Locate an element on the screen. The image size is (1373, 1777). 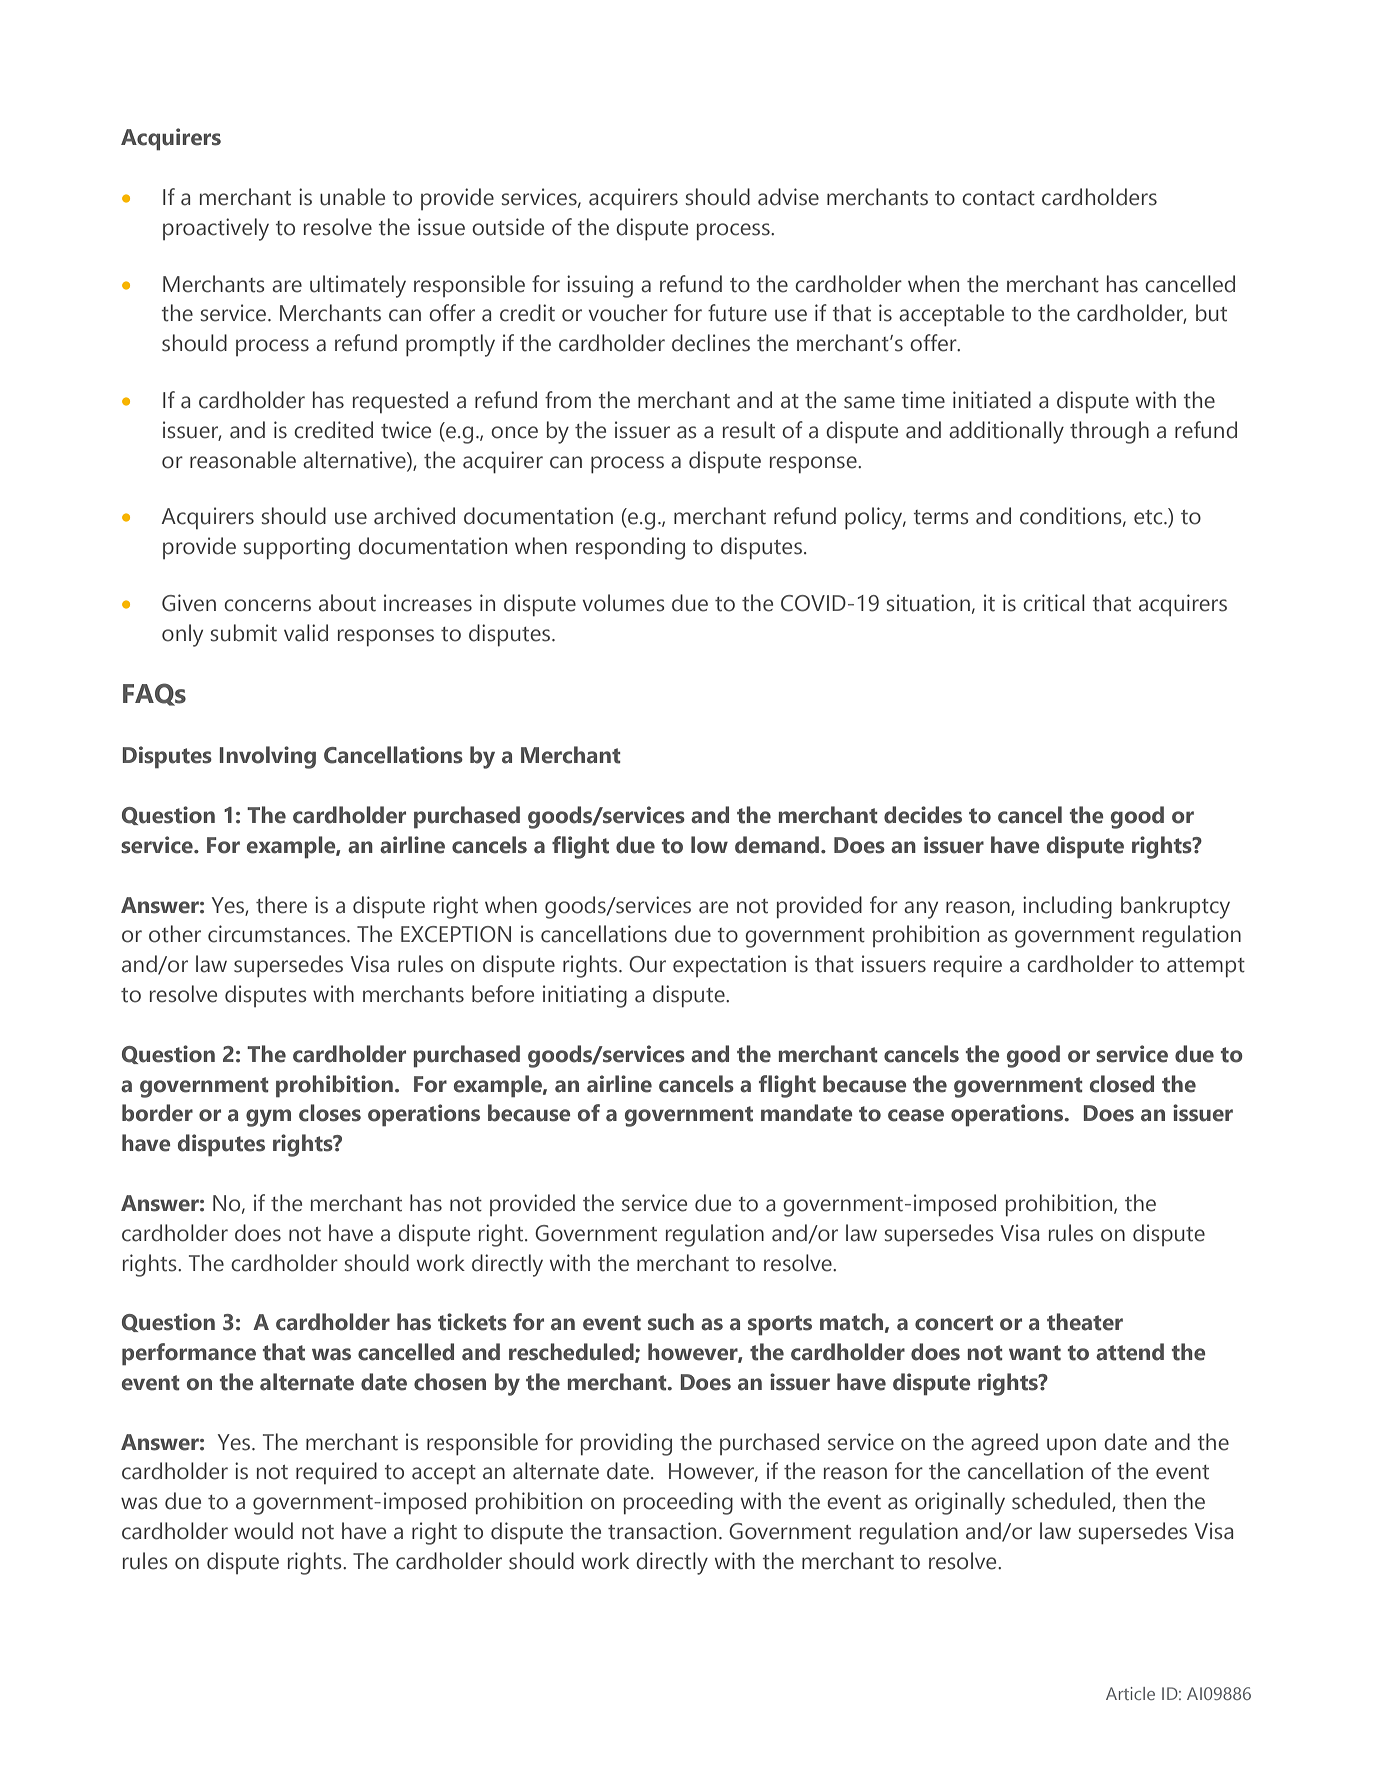
volumes is located at coordinates (623, 603).
